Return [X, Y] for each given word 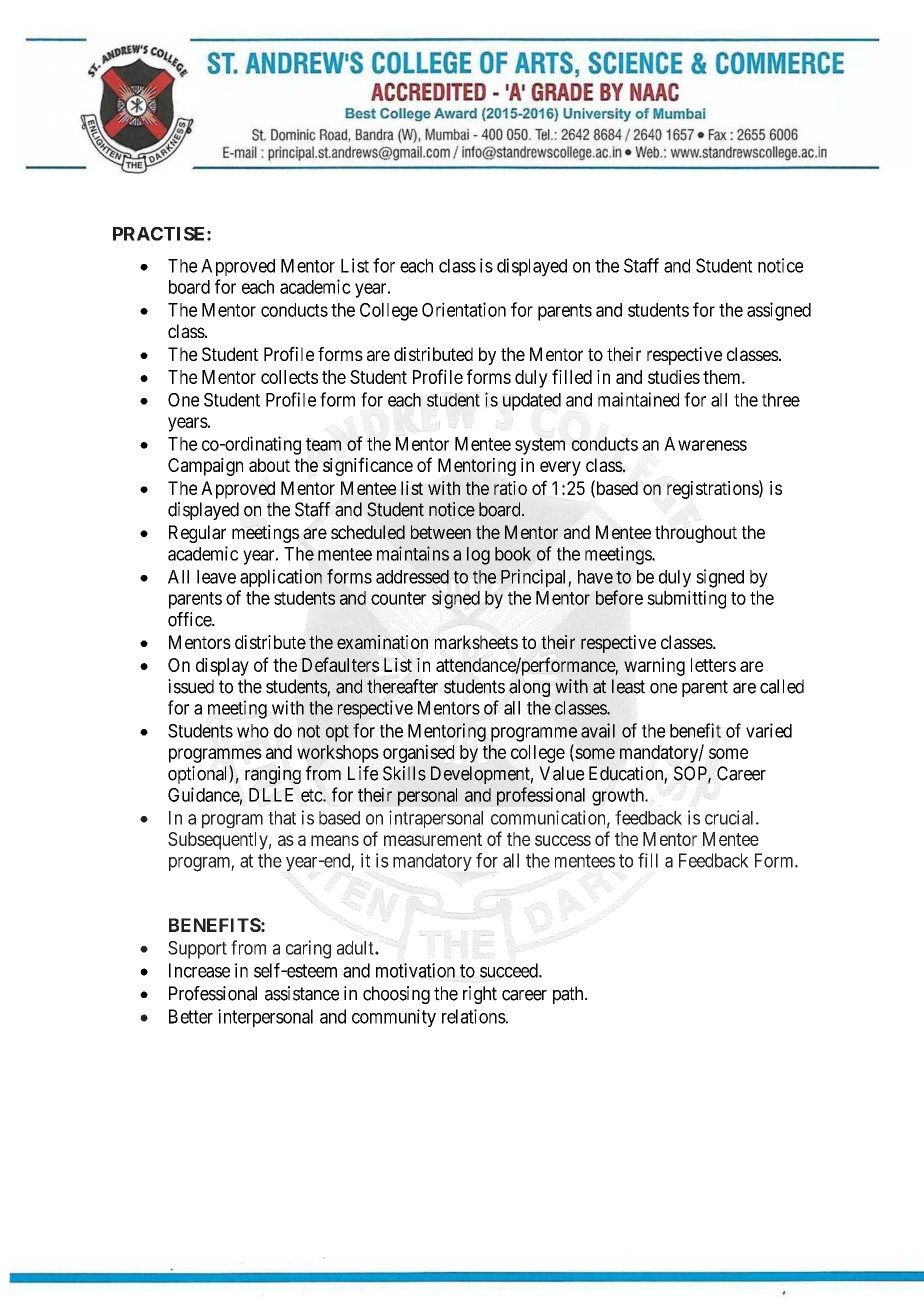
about [269, 465]
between [441, 532]
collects [289, 377]
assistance [302, 993]
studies [674, 376]
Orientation [464, 309]
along [529, 688]
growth [619, 797]
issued [191, 686]
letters [713, 665]
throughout [696, 534]
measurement [433, 839]
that [282, 818]
